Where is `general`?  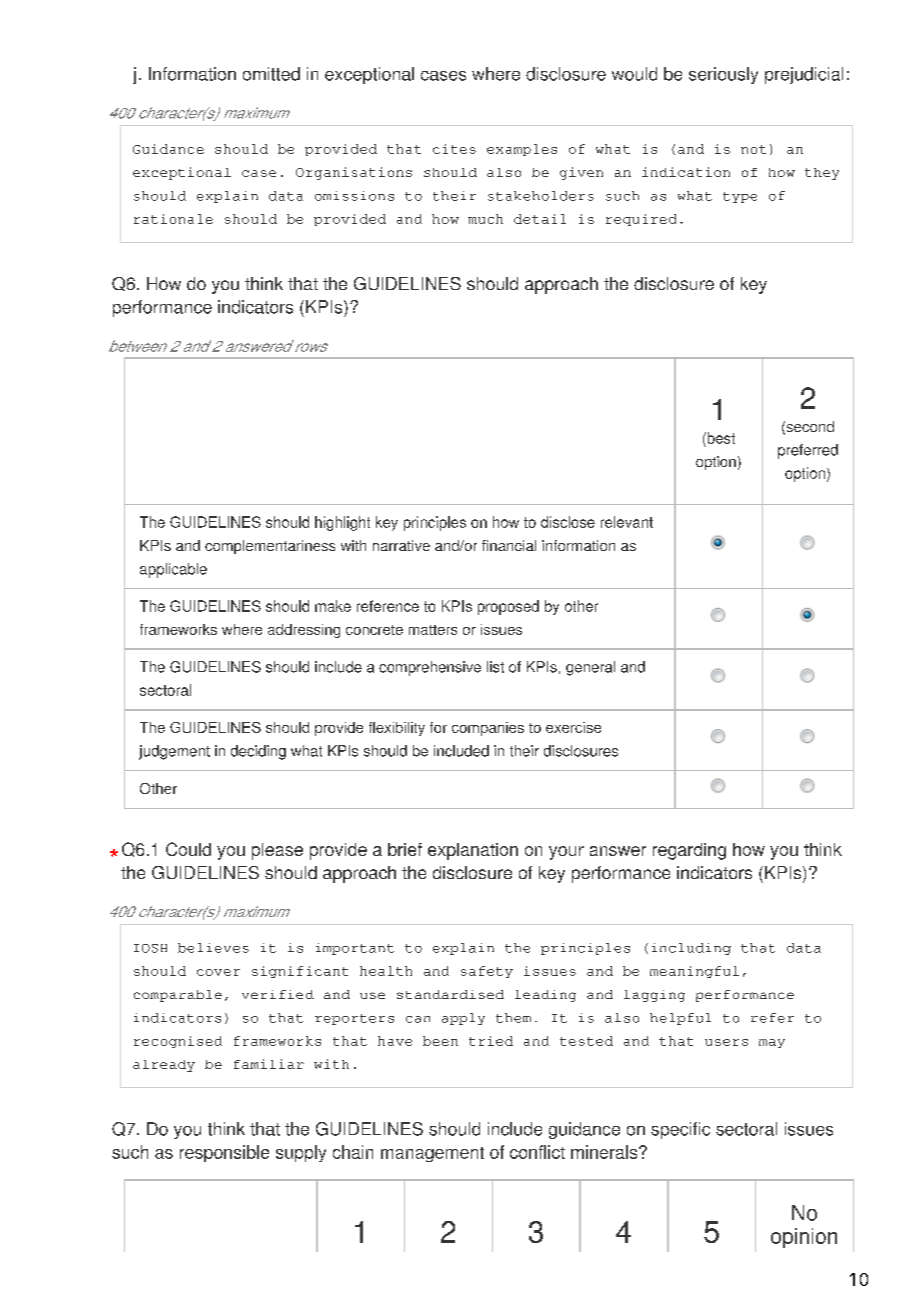 general is located at coordinates (590, 668).
